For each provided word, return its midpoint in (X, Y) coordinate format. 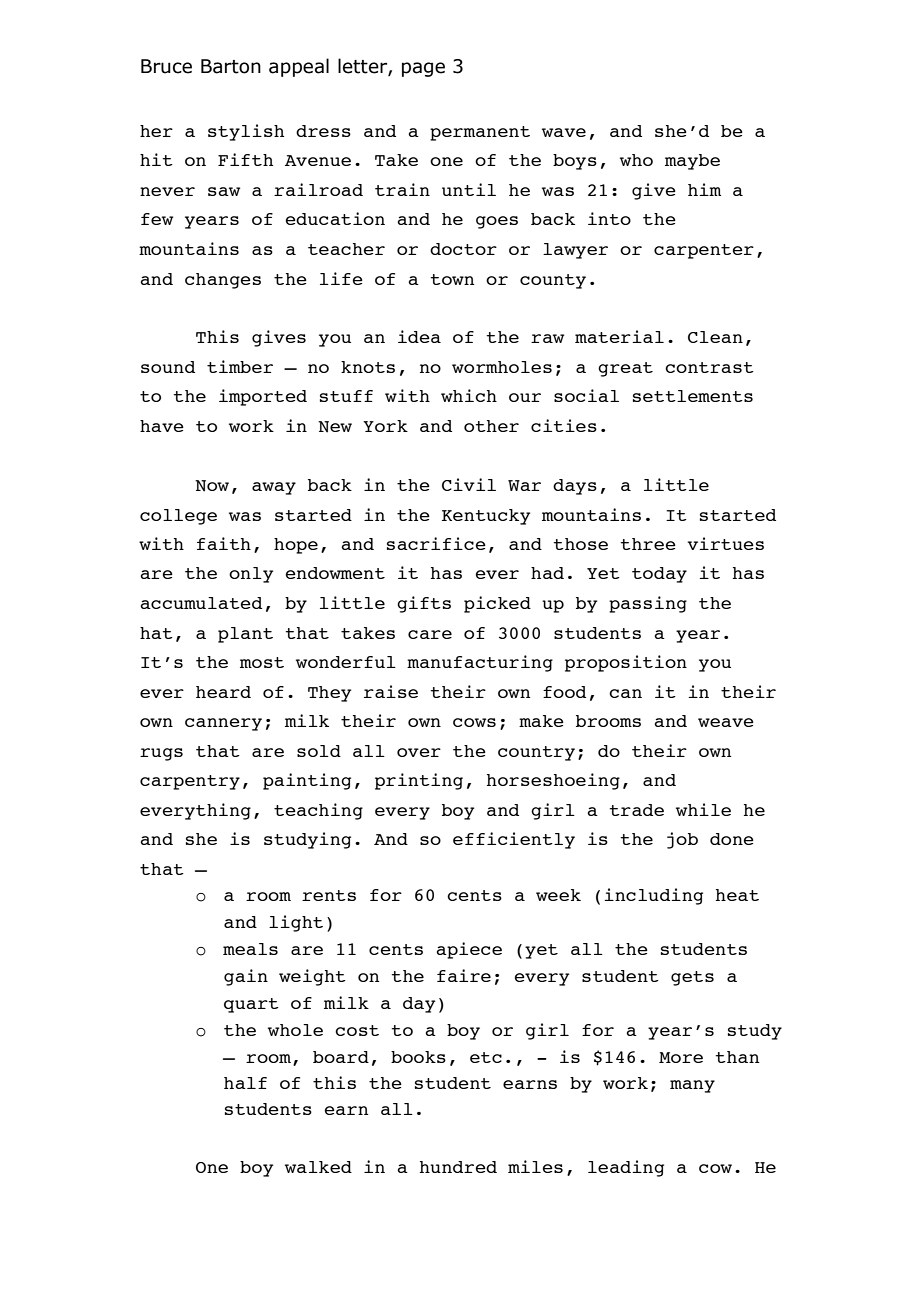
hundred (458, 1167)
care (430, 634)
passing (648, 604)
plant (245, 635)
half (245, 1083)
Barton (231, 66)
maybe (692, 162)
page (423, 69)
